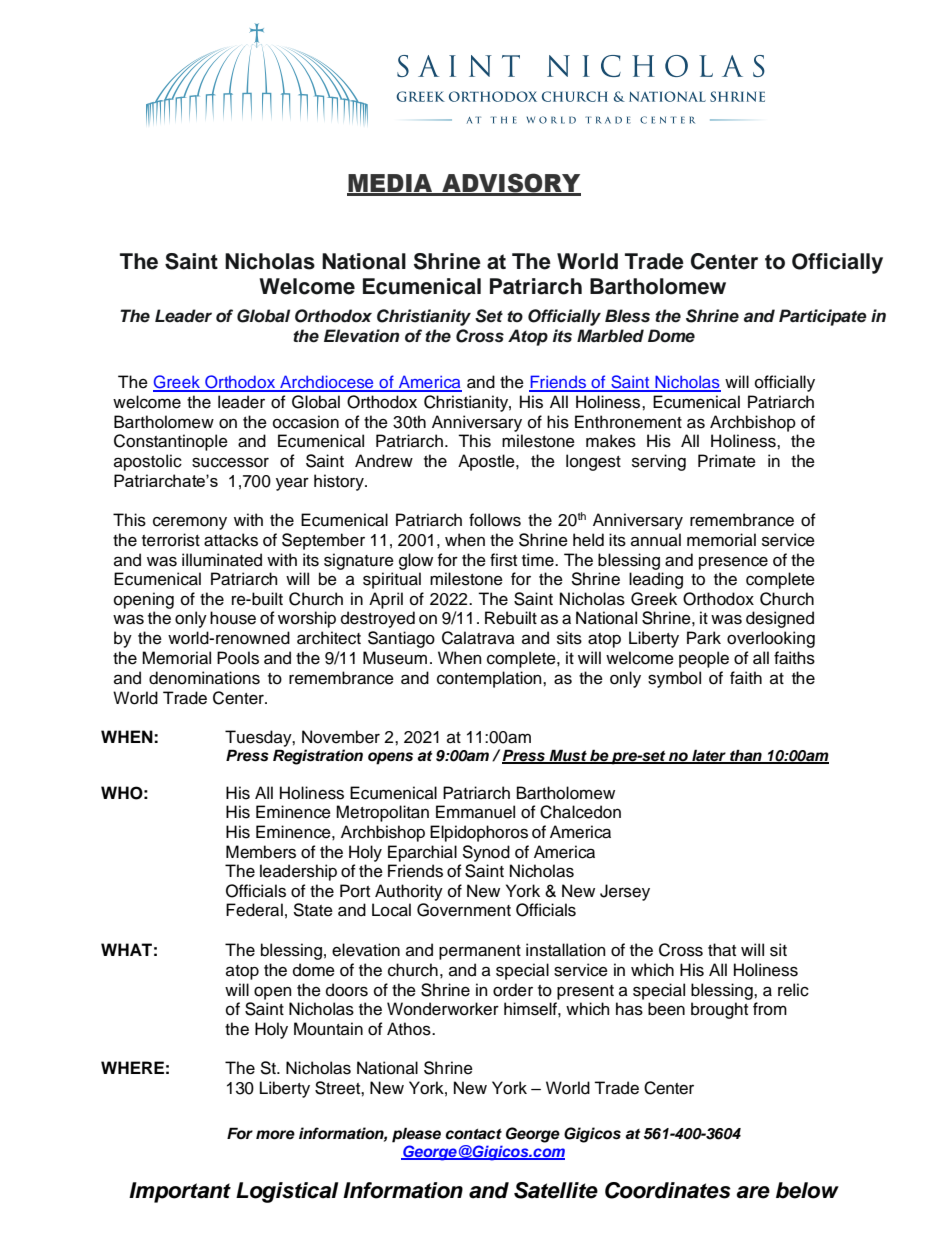  I want to click on Participate, so click(823, 317).
